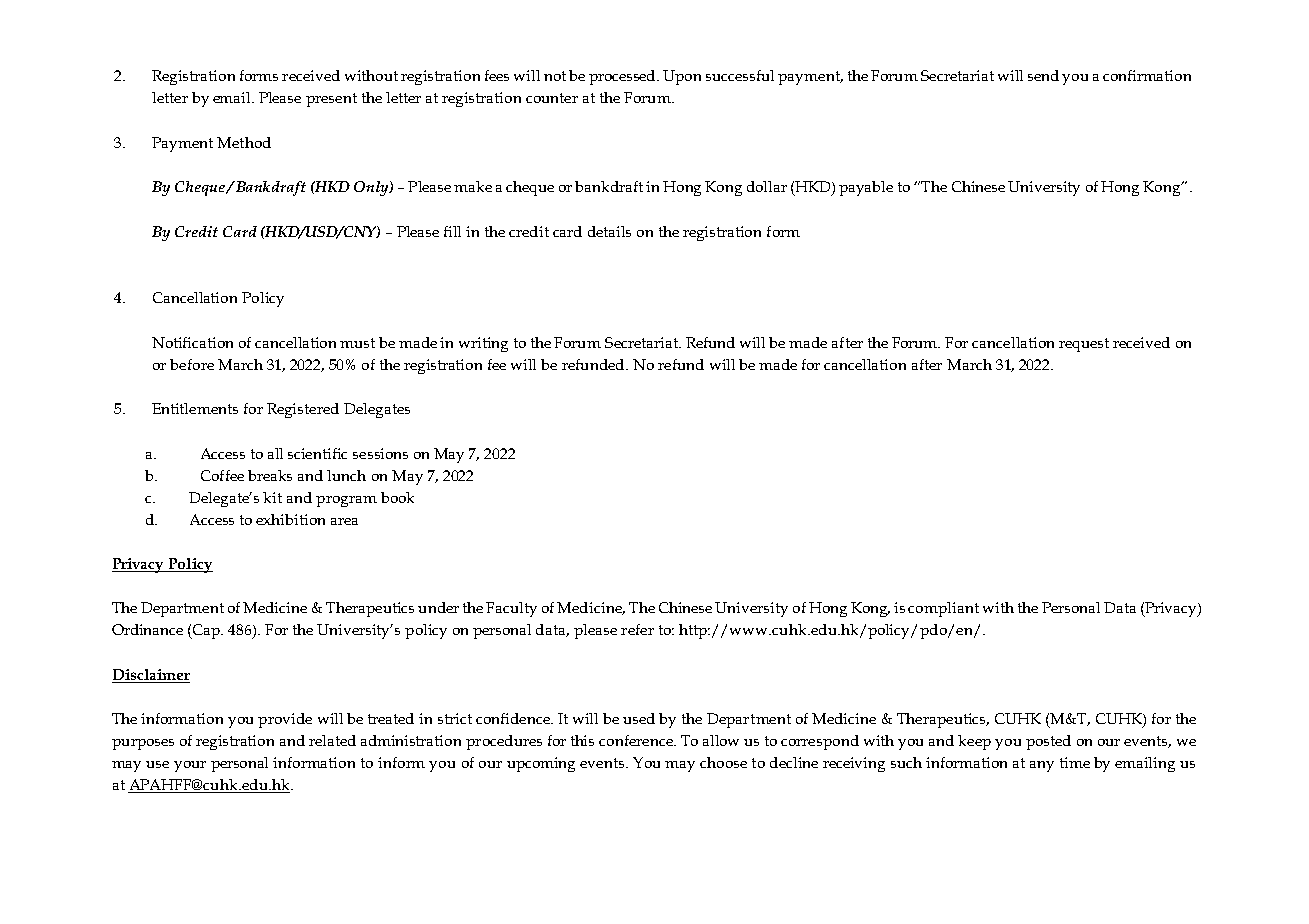  What do you see at coordinates (397, 497) in the document?
I see `book` at bounding box center [397, 497].
